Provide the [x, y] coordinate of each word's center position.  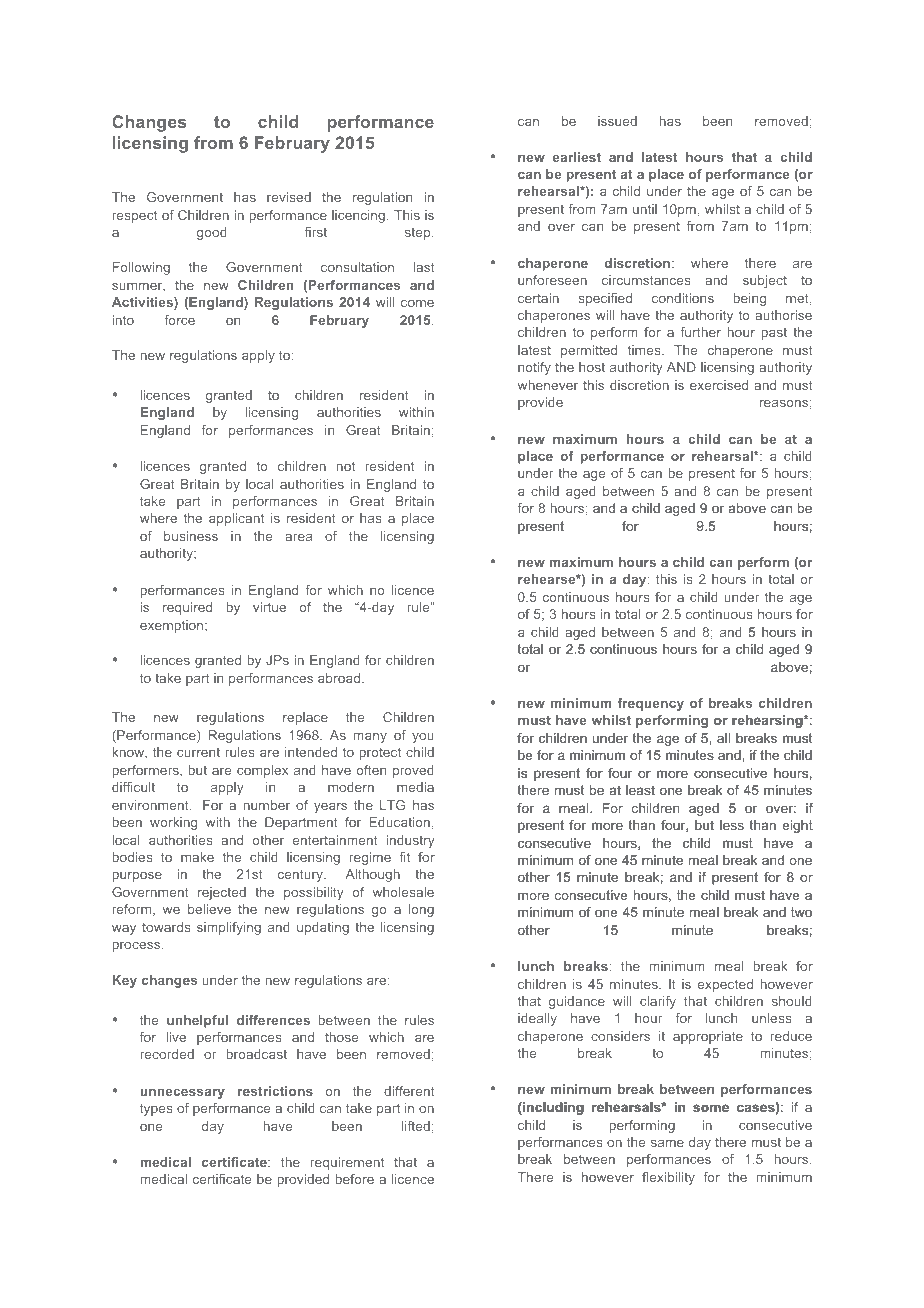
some [711, 1108]
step [419, 234]
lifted [416, 1126]
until [645, 209]
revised [289, 197]
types [156, 1109]
